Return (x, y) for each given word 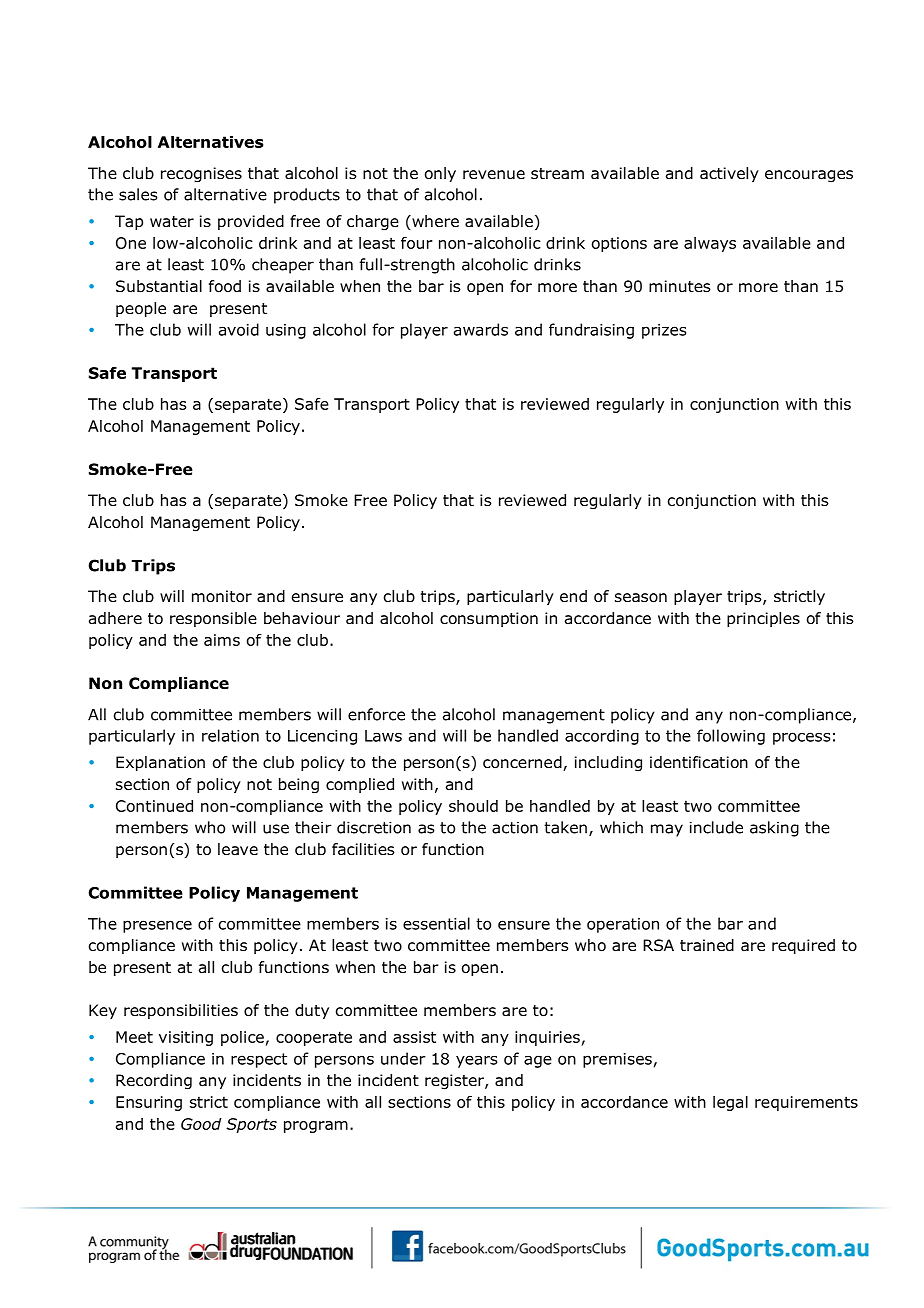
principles (763, 619)
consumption (489, 619)
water (172, 222)
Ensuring (149, 1103)
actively (729, 174)
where (434, 222)
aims (222, 640)
